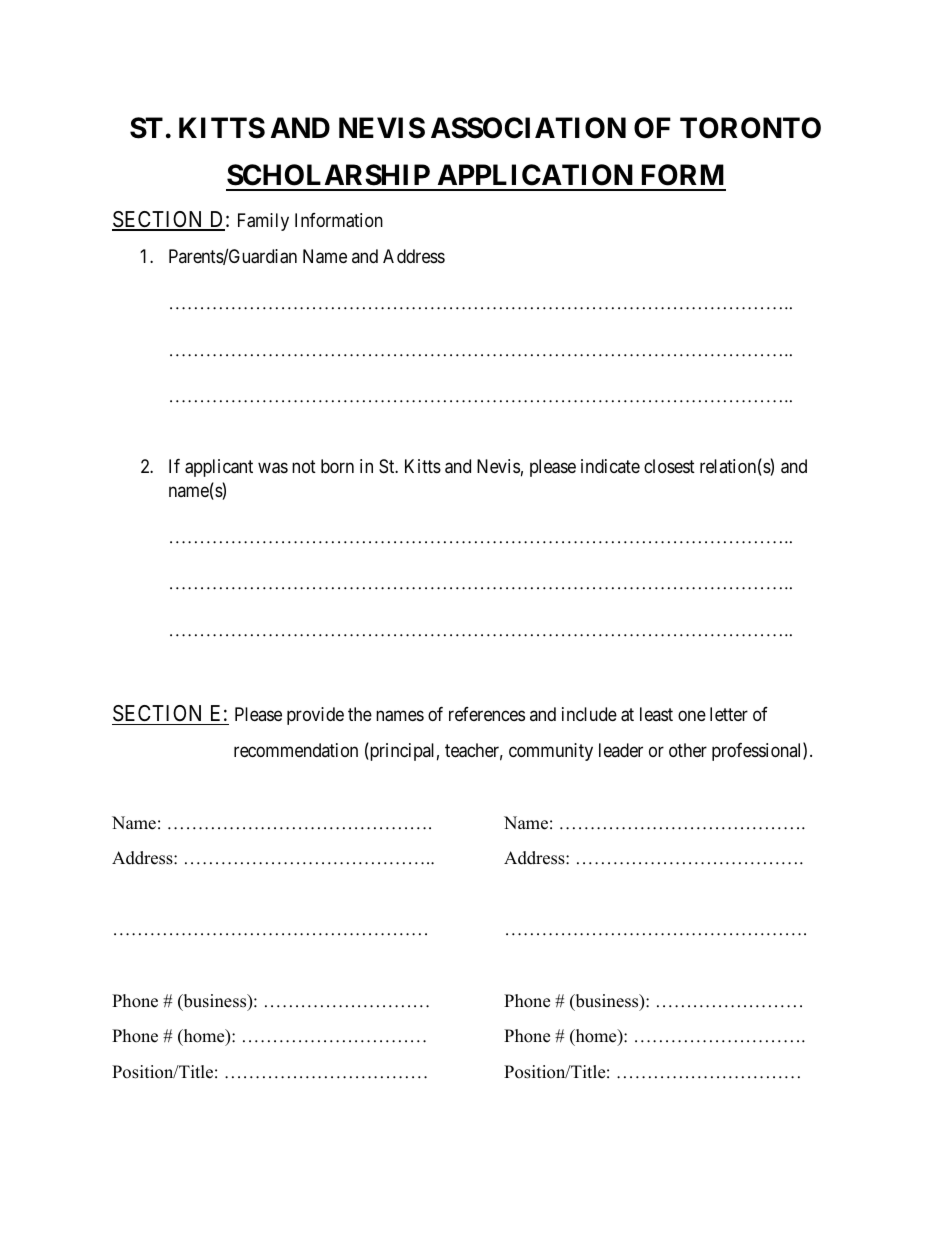  I want to click on not, so click(304, 467).
